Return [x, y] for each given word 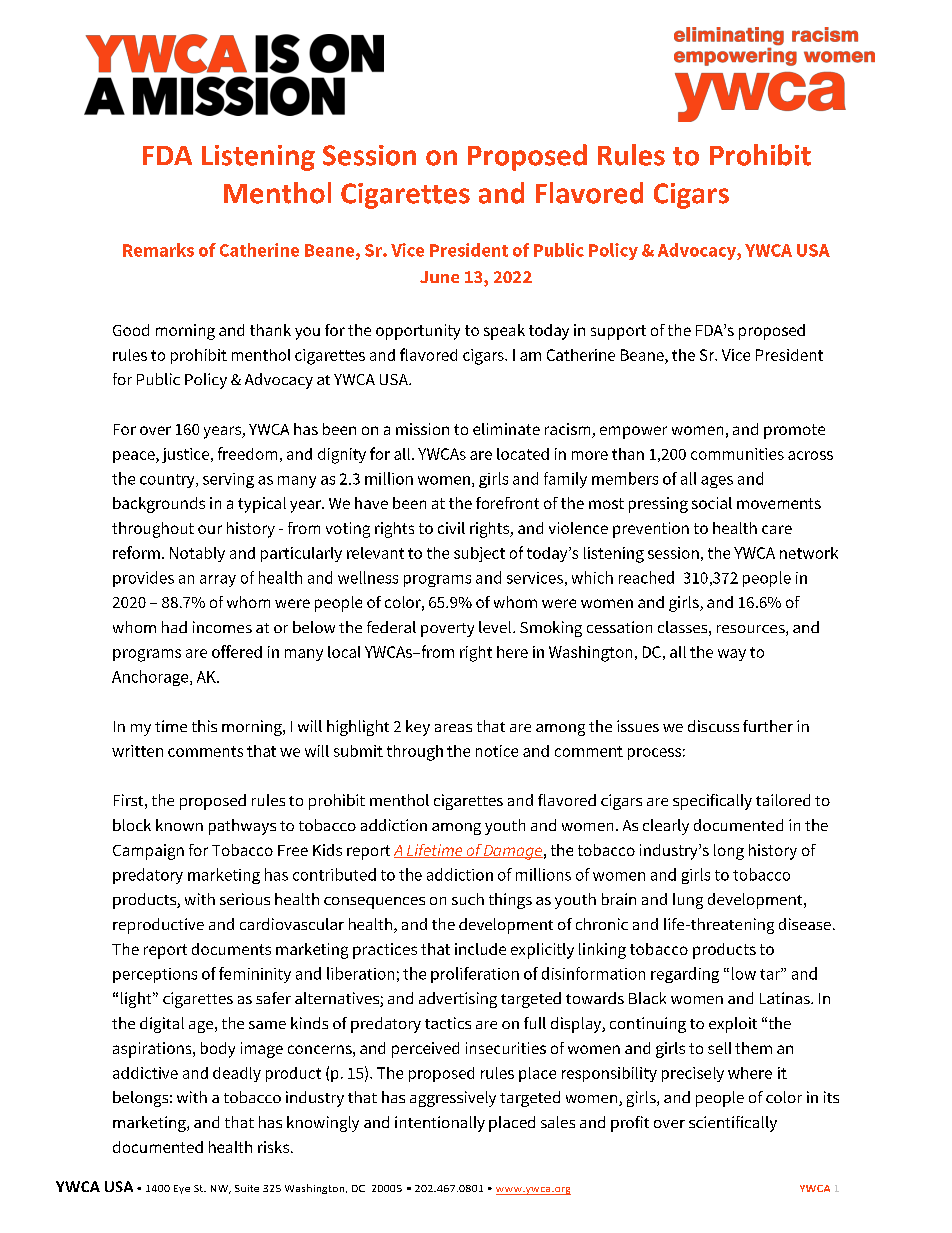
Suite [247, 1188]
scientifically [733, 1124]
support [618, 332]
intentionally [440, 1124]
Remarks [158, 250]
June [439, 277]
